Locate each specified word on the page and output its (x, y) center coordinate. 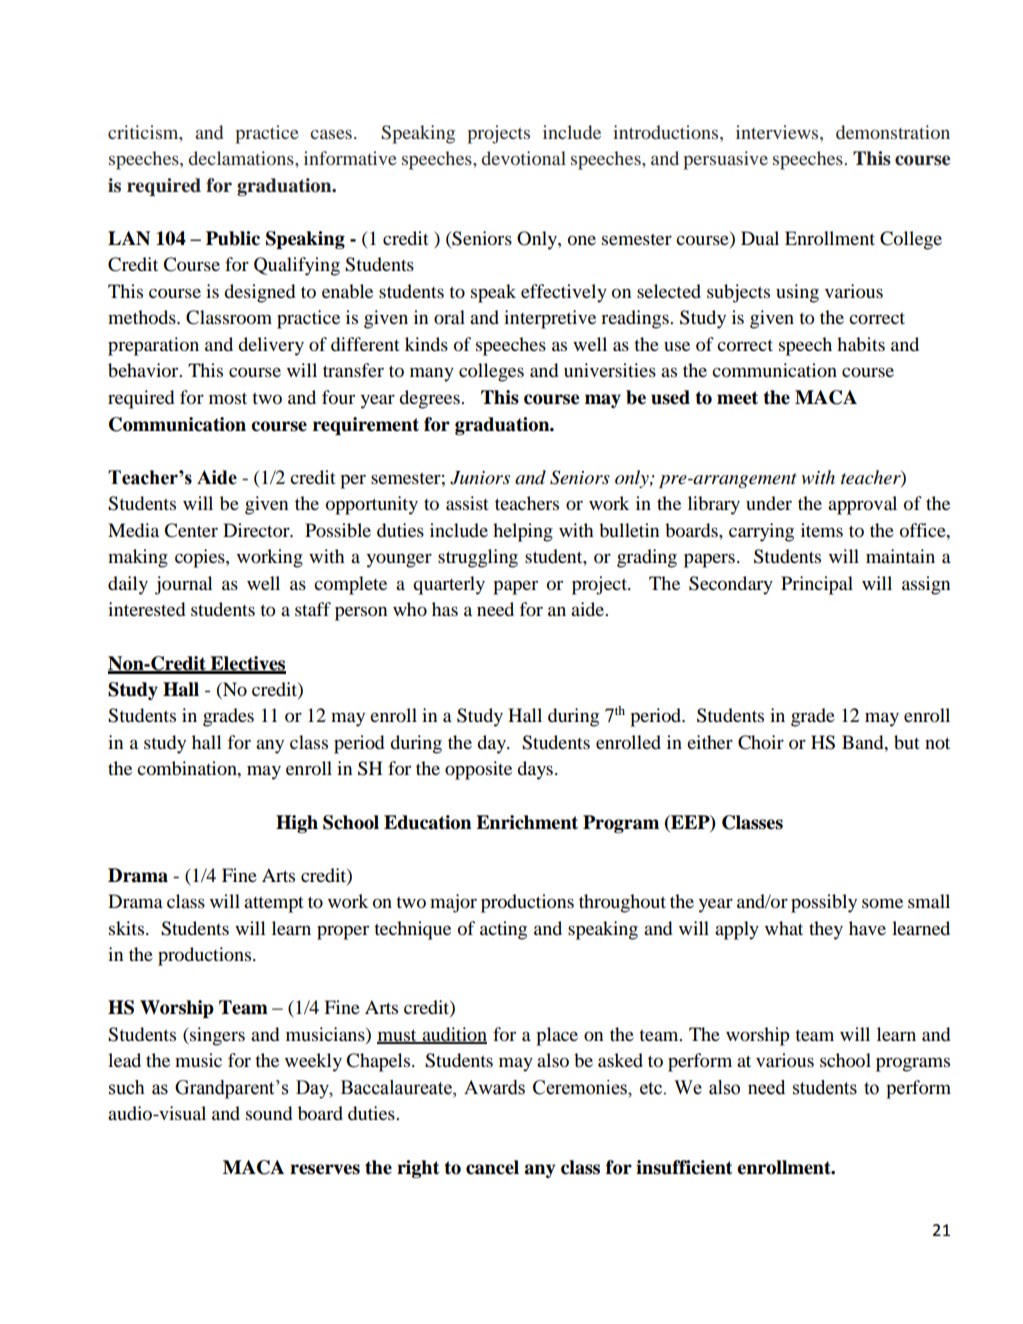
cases (331, 134)
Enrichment (527, 822)
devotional (524, 158)
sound (269, 1113)
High (297, 824)
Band (864, 742)
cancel (492, 1167)
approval (862, 505)
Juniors (480, 478)
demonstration (893, 132)
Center (191, 530)
